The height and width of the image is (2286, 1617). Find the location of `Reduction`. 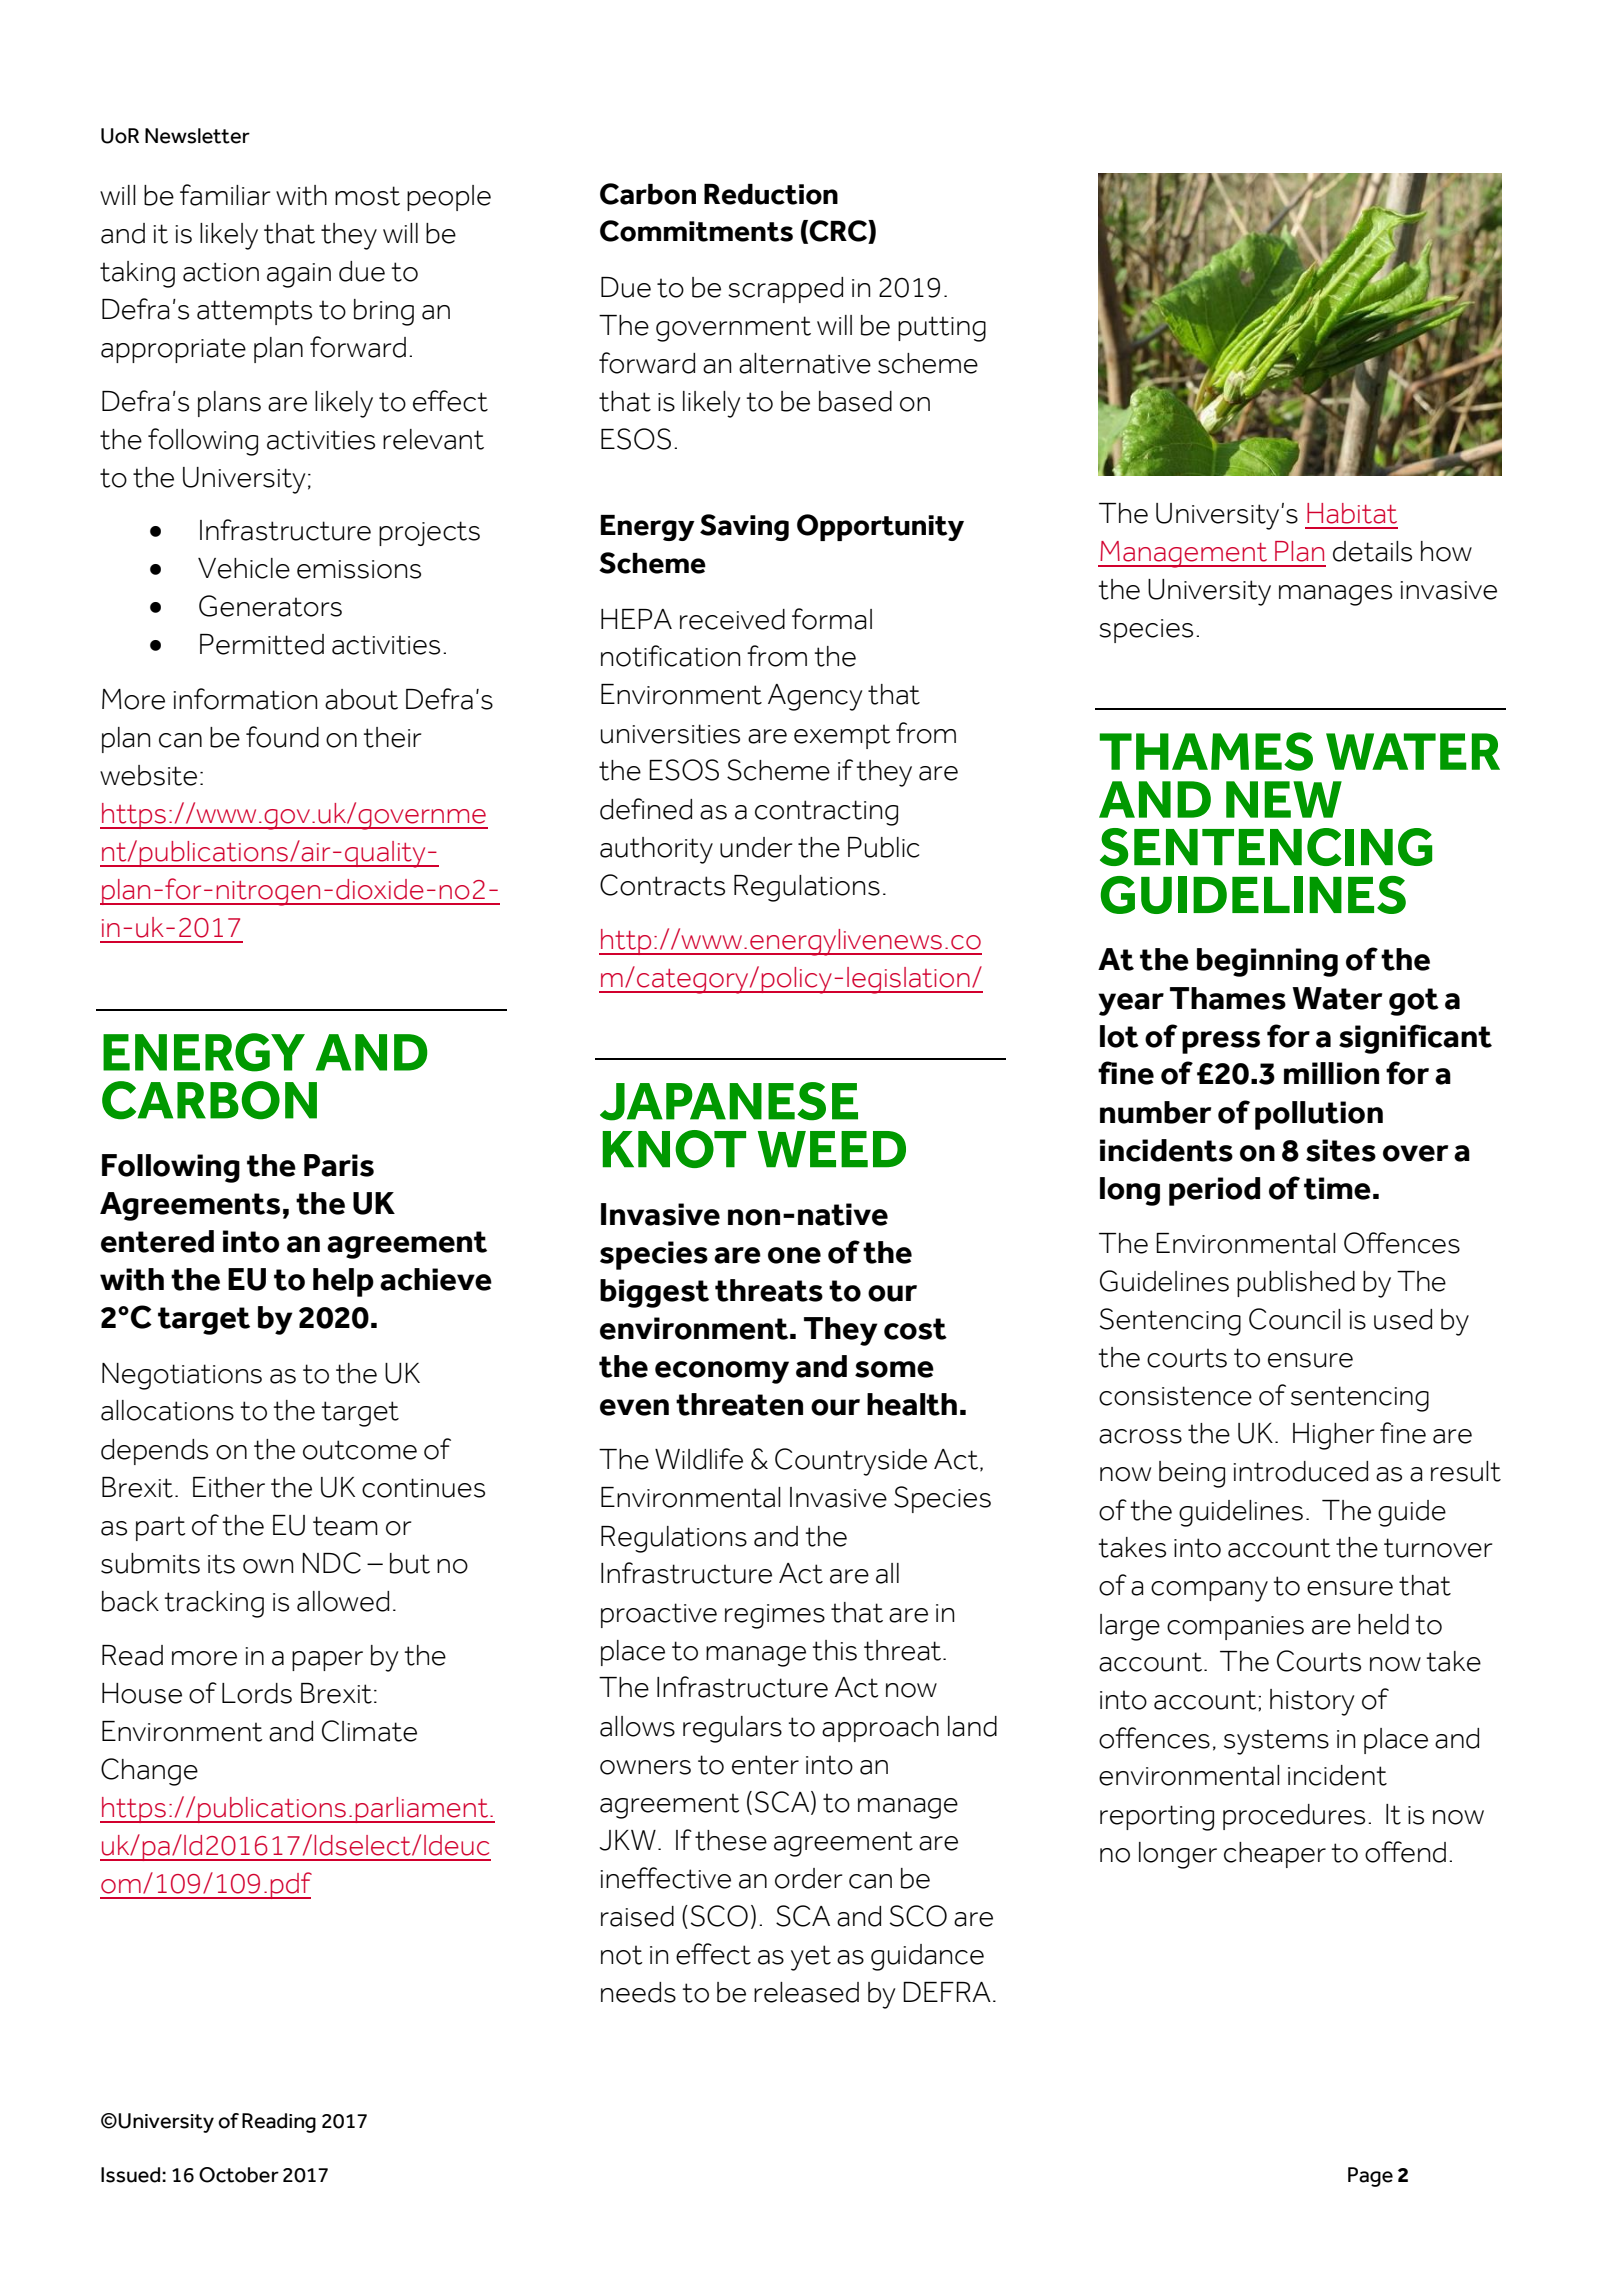

Reduction is located at coordinates (771, 194).
